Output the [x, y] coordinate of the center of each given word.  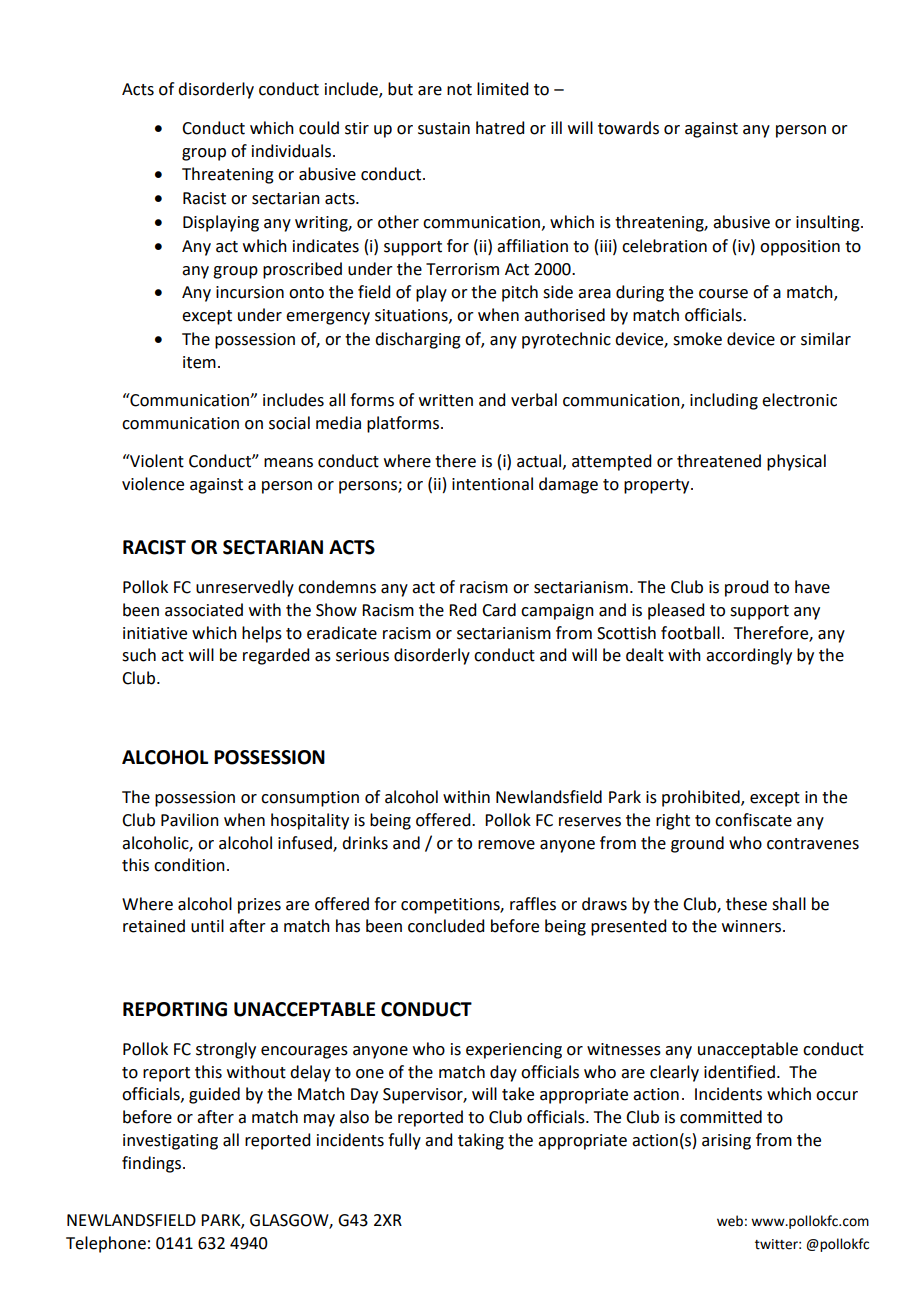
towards [628, 128]
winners [753, 926]
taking [481, 1141]
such [139, 655]
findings [153, 1164]
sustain [444, 128]
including [724, 401]
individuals [291, 151]
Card [499, 610]
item [199, 362]
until [207, 926]
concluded [446, 926]
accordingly [749, 656]
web [730, 1221]
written [446, 400]
